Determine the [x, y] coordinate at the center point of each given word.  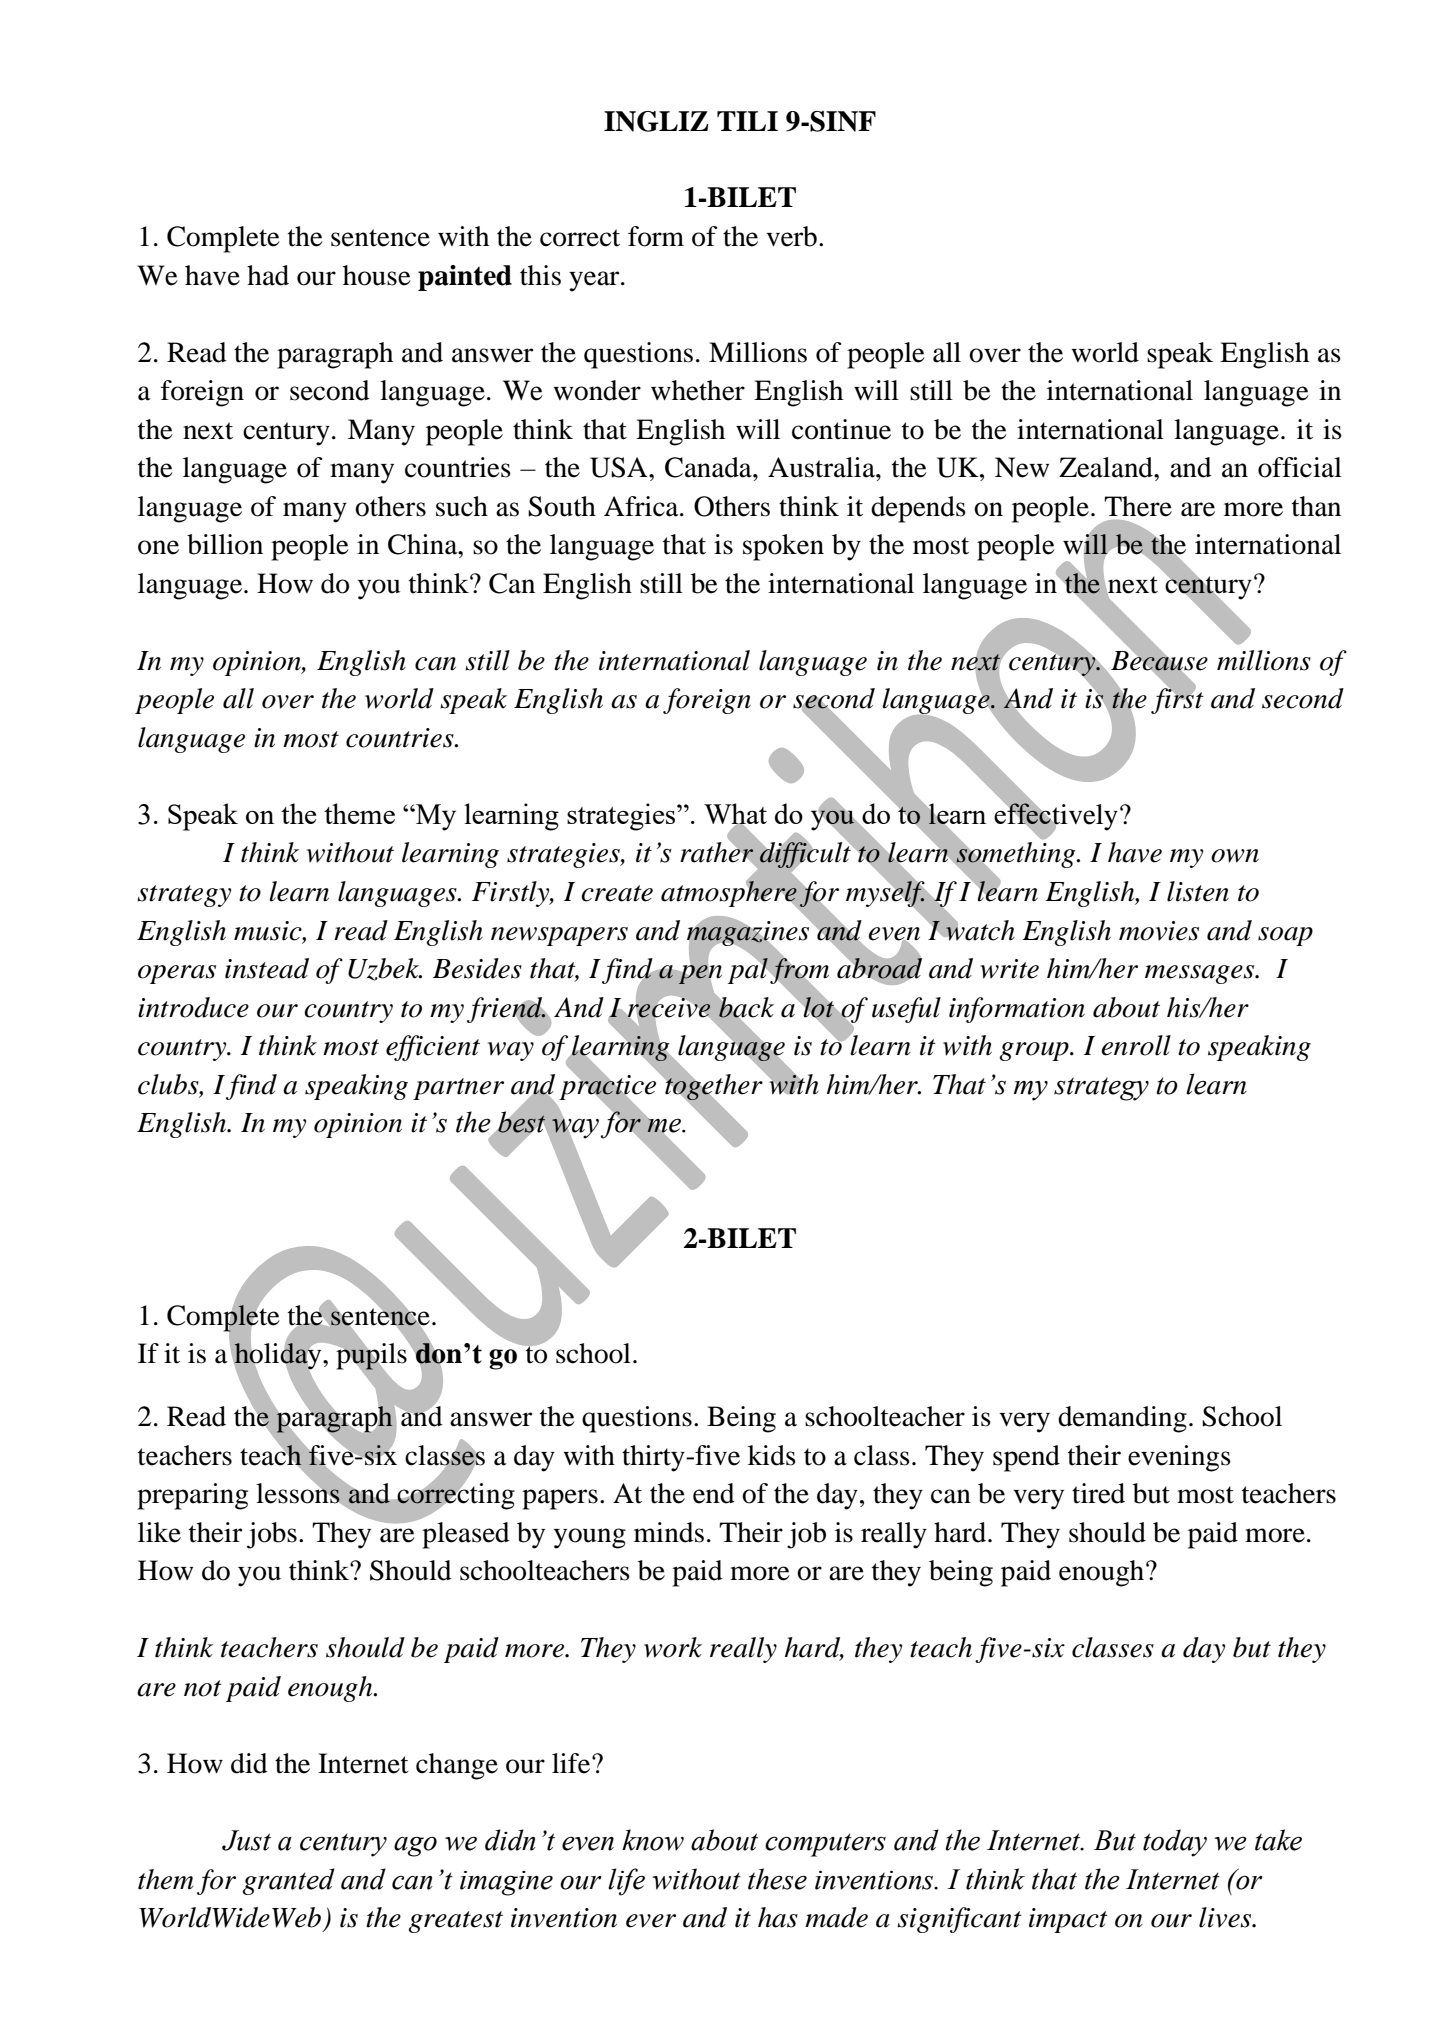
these [777, 1879]
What [735, 815]
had [268, 275]
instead [267, 968]
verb [791, 236]
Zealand [1107, 467]
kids [772, 1455]
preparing [192, 1496]
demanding [1122, 1419]
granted [288, 1881]
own [1235, 856]
